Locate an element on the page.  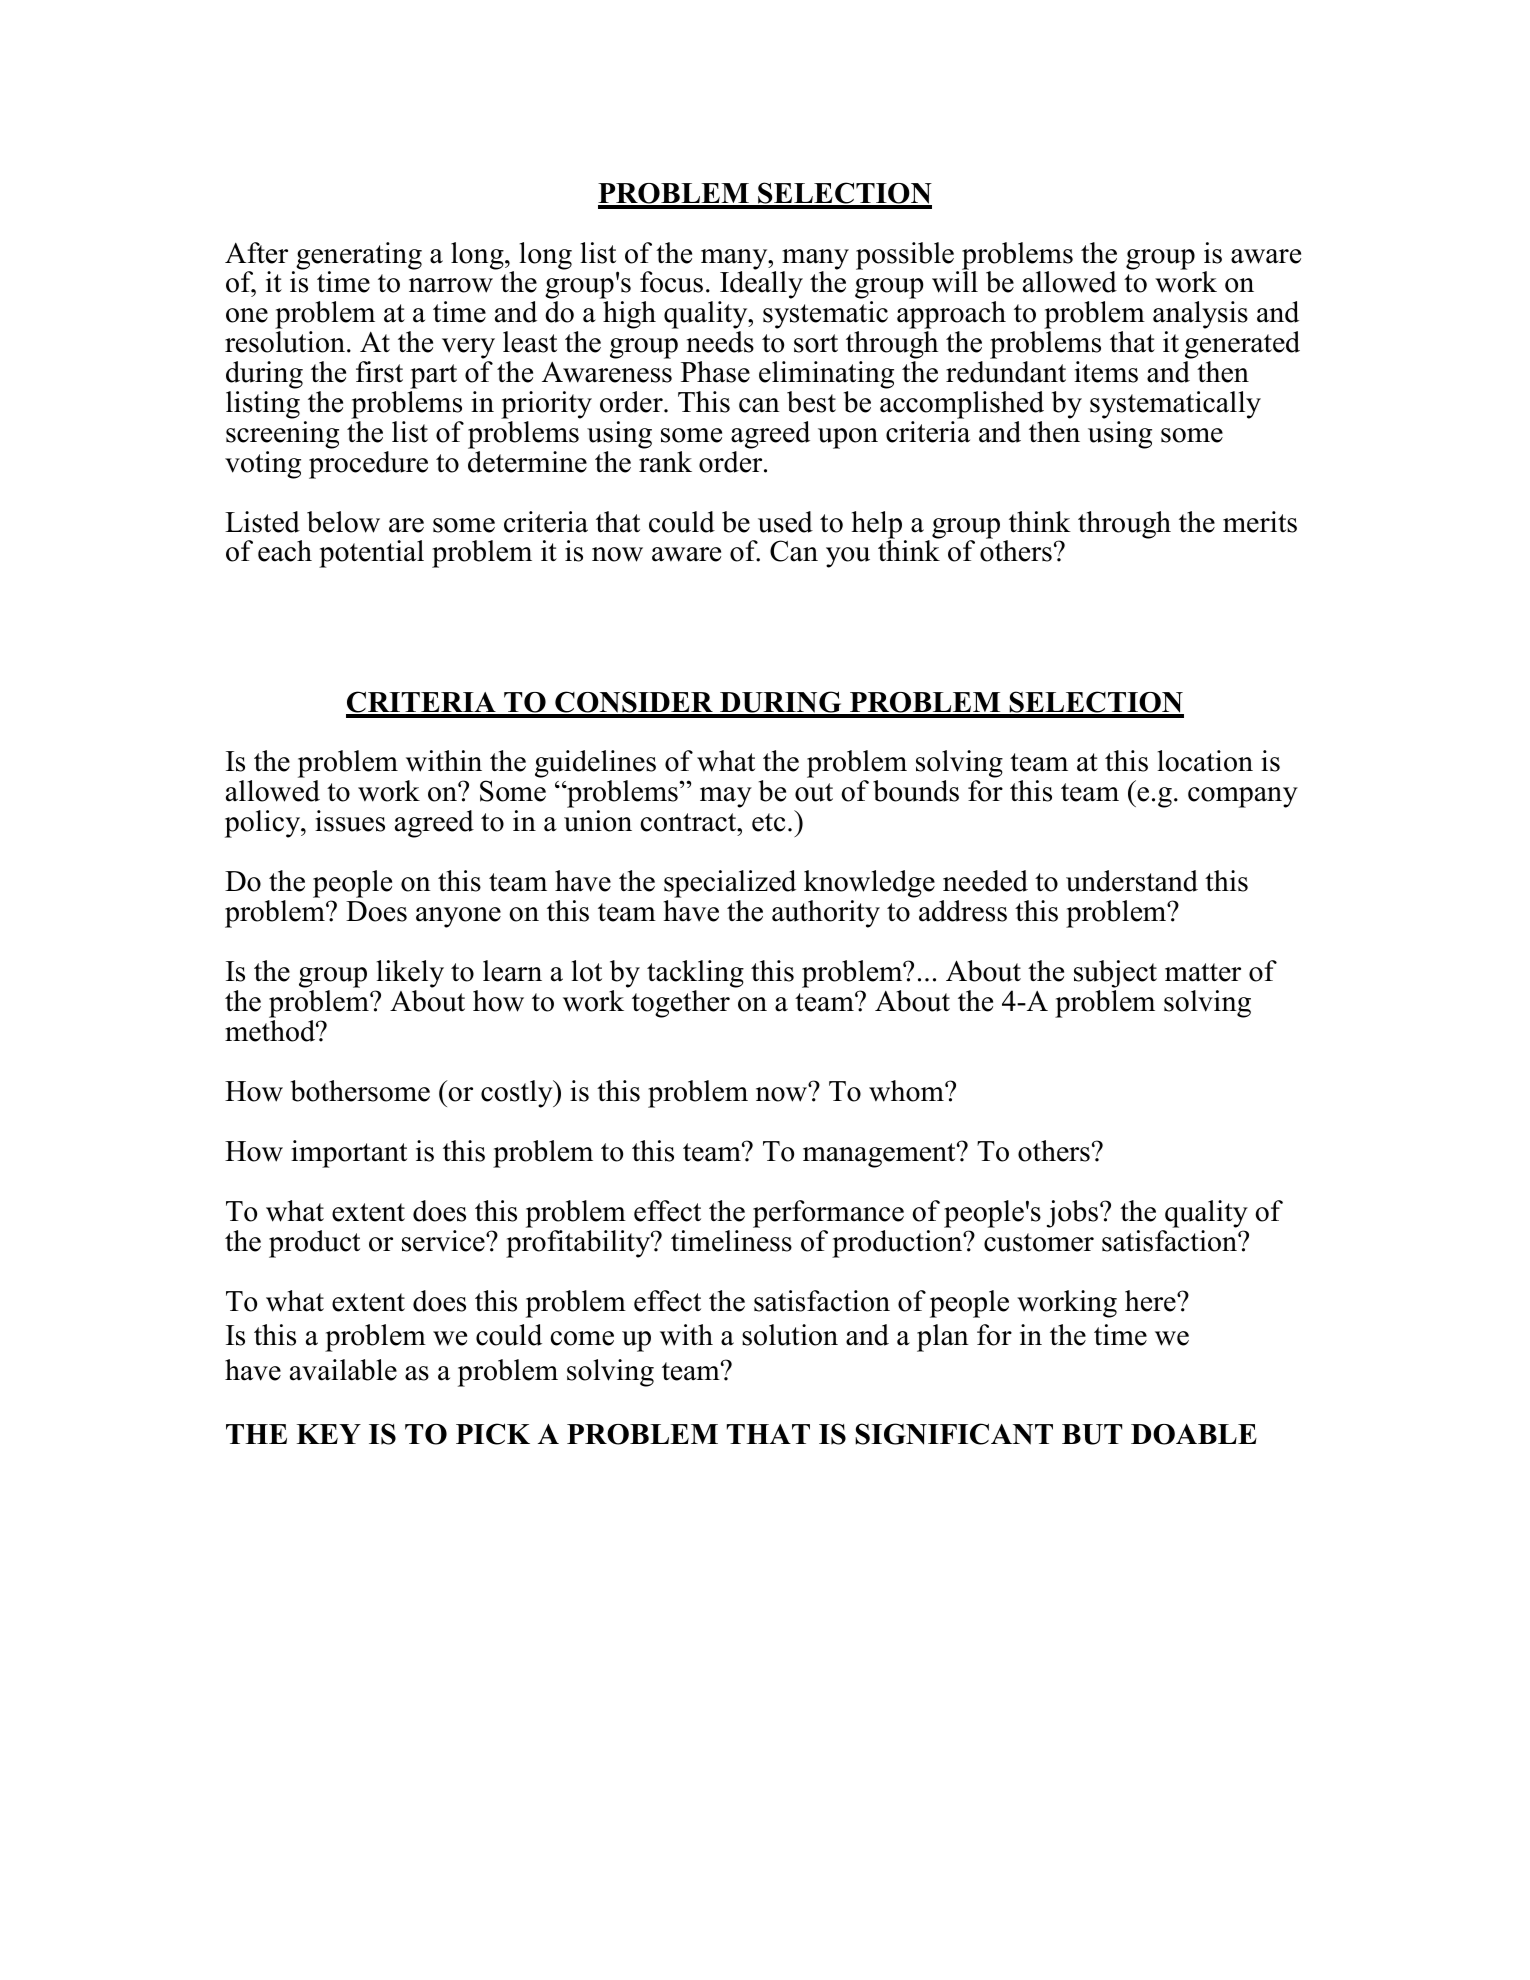
Ideally is located at coordinates (761, 286).
